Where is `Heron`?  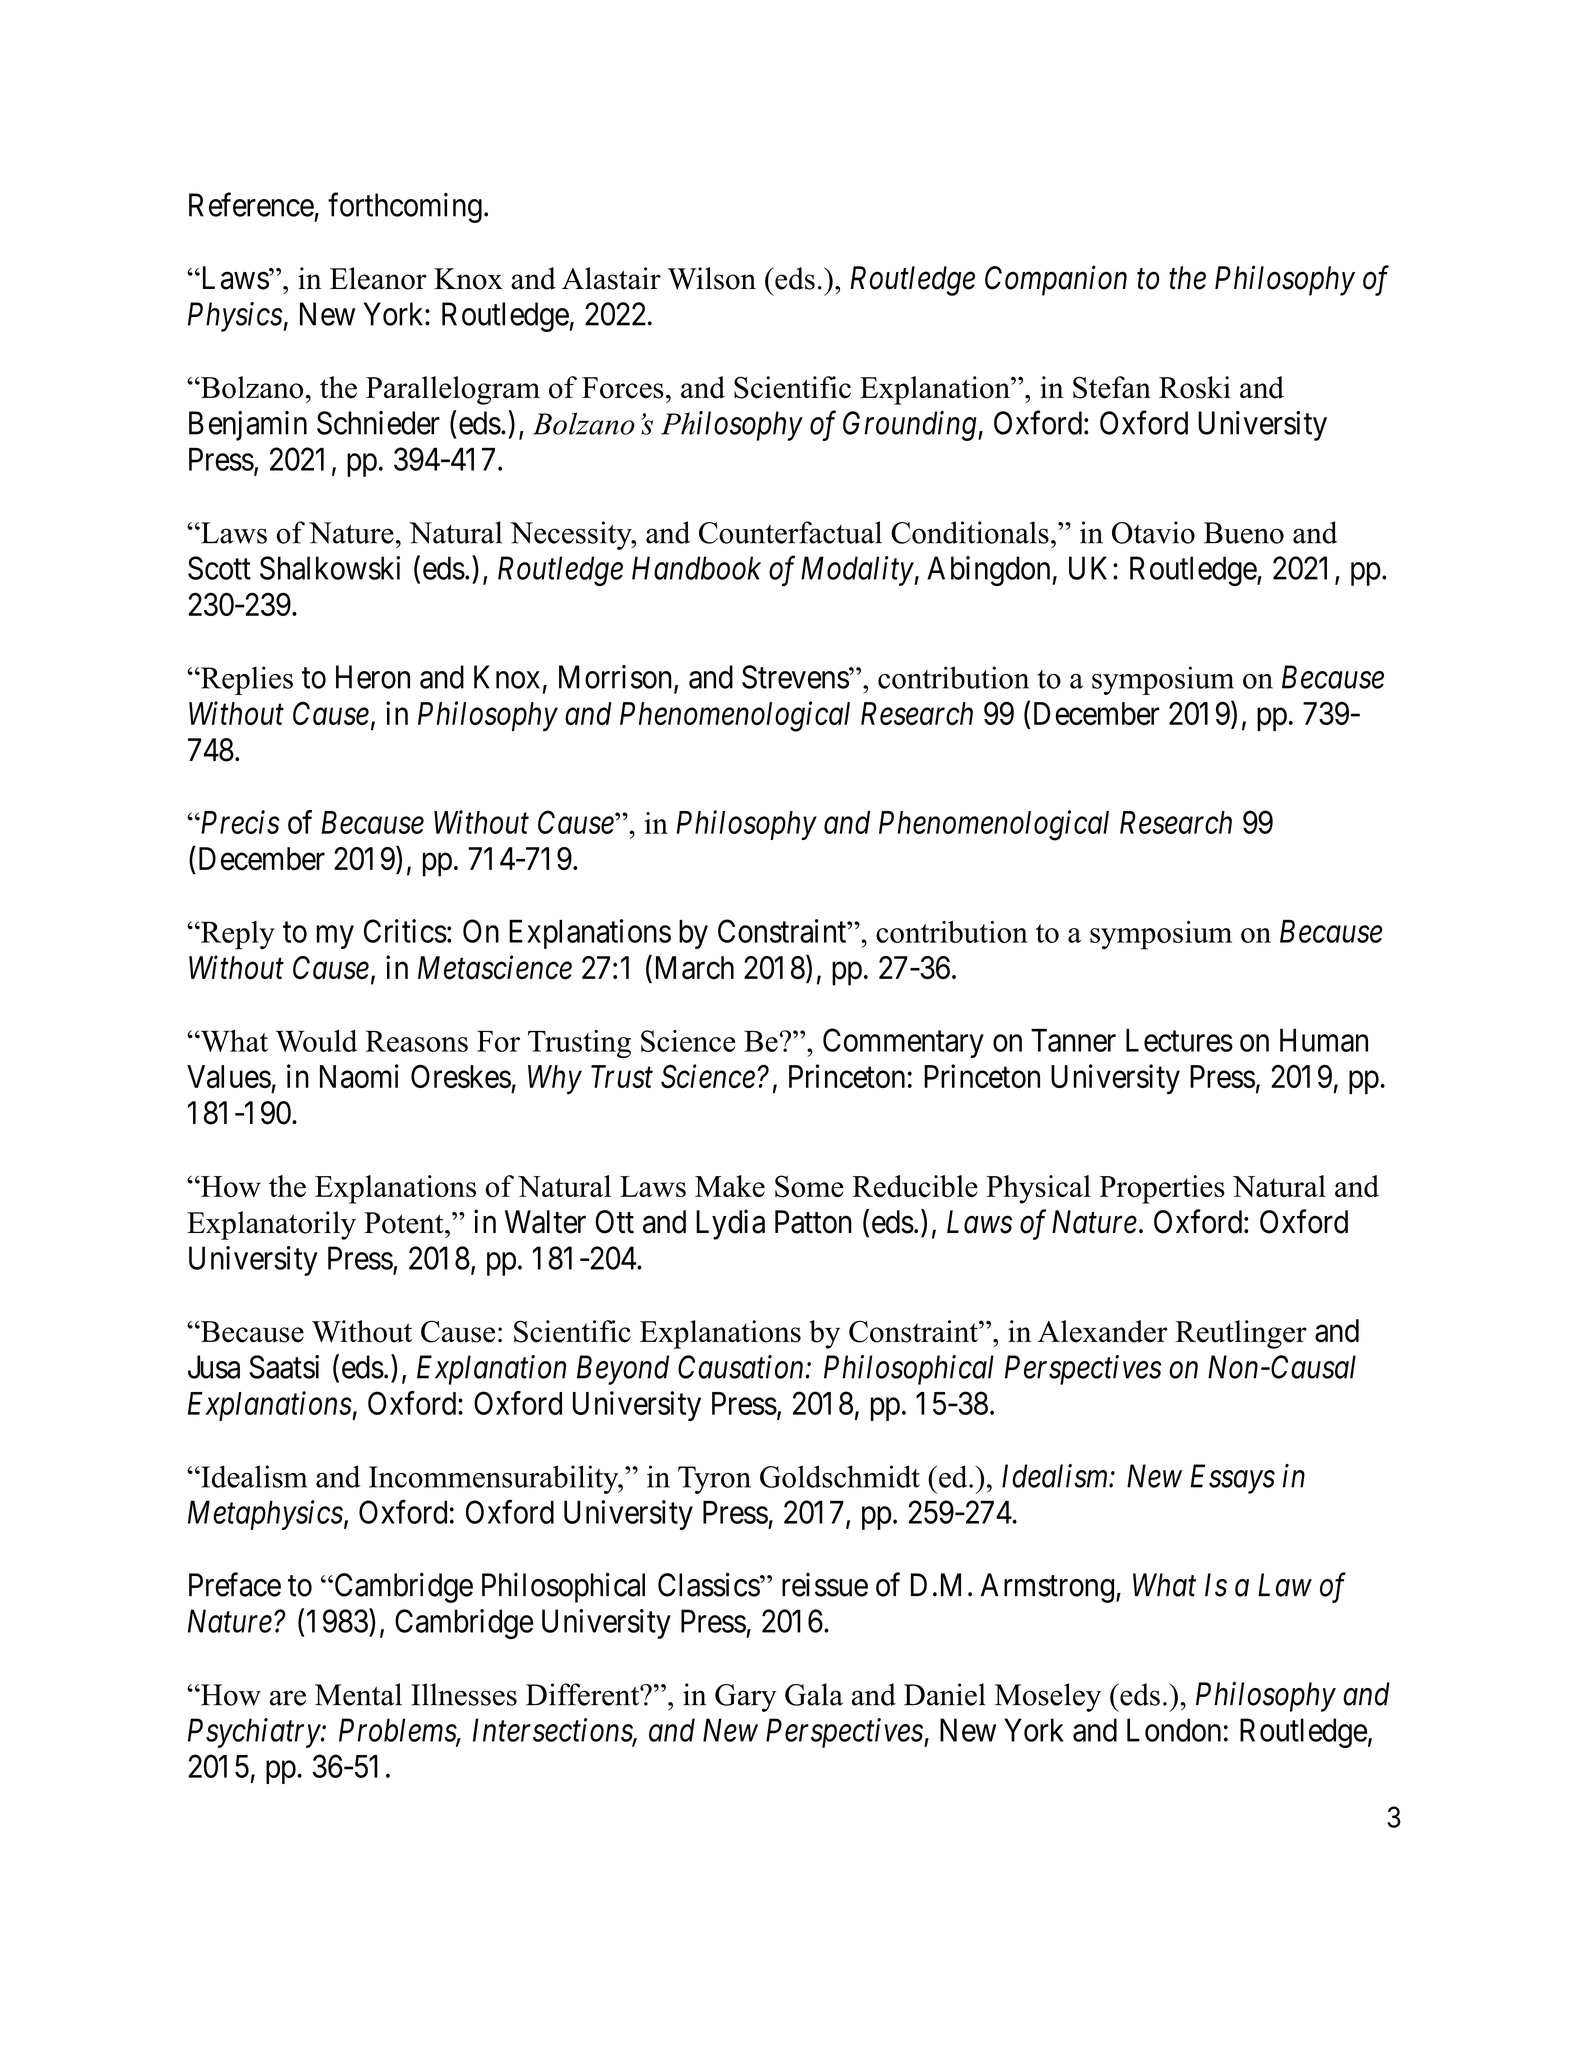 Heron is located at coordinates (373, 677).
